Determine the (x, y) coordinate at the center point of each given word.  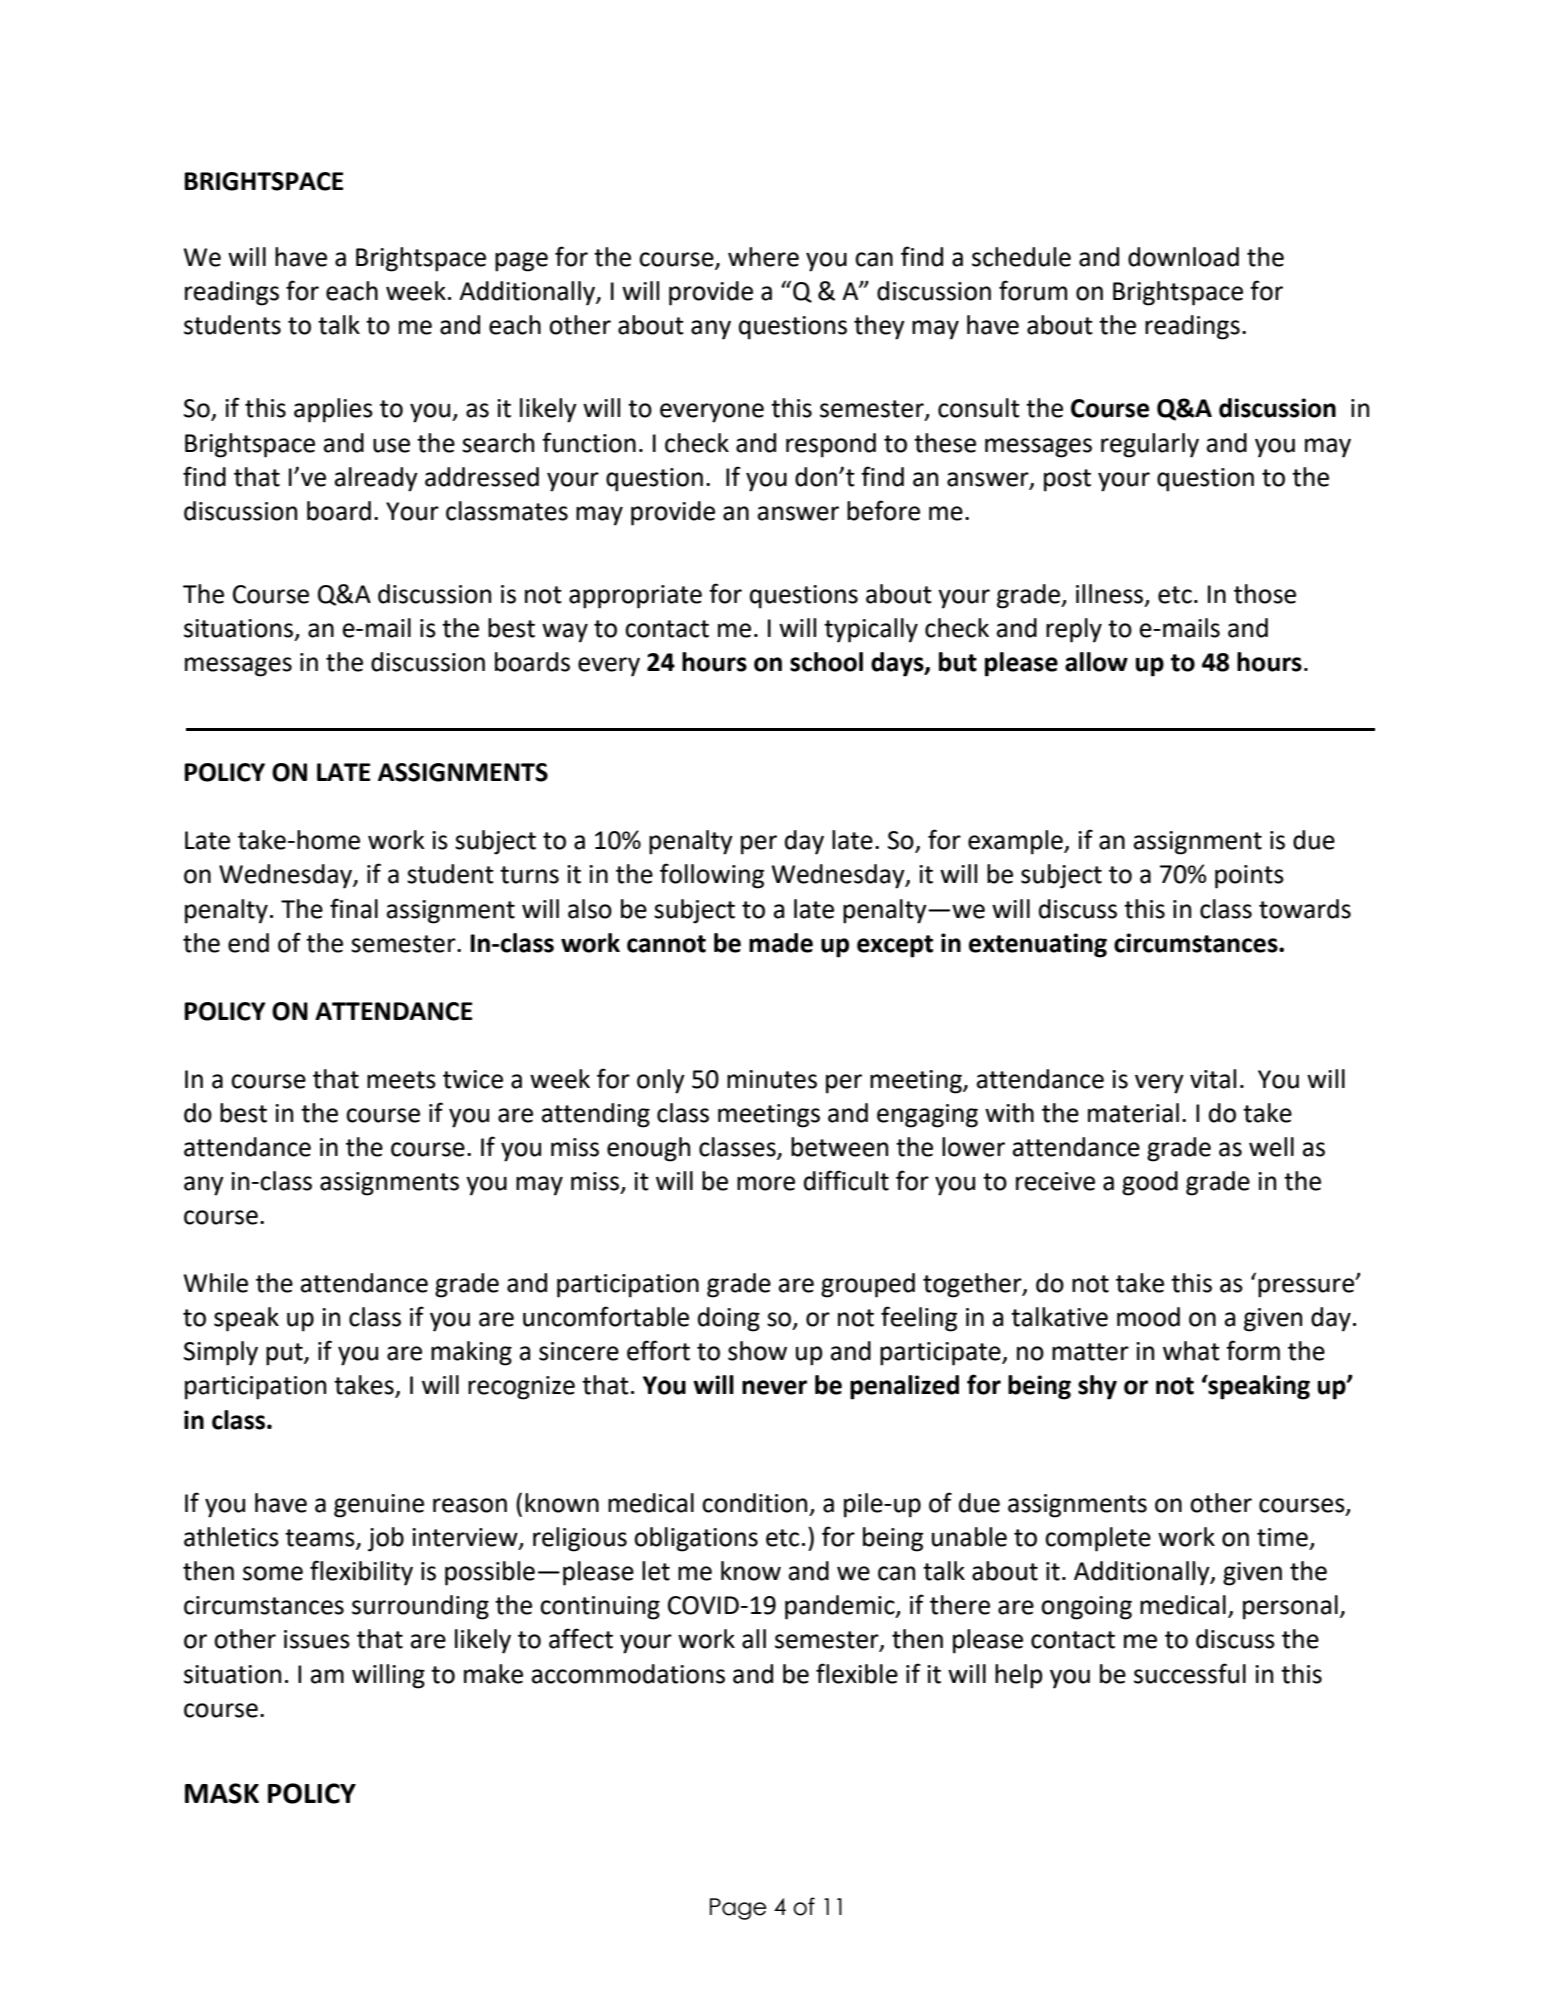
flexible (857, 1673)
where (763, 257)
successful (1190, 1673)
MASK (222, 1793)
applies (333, 410)
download (1183, 257)
